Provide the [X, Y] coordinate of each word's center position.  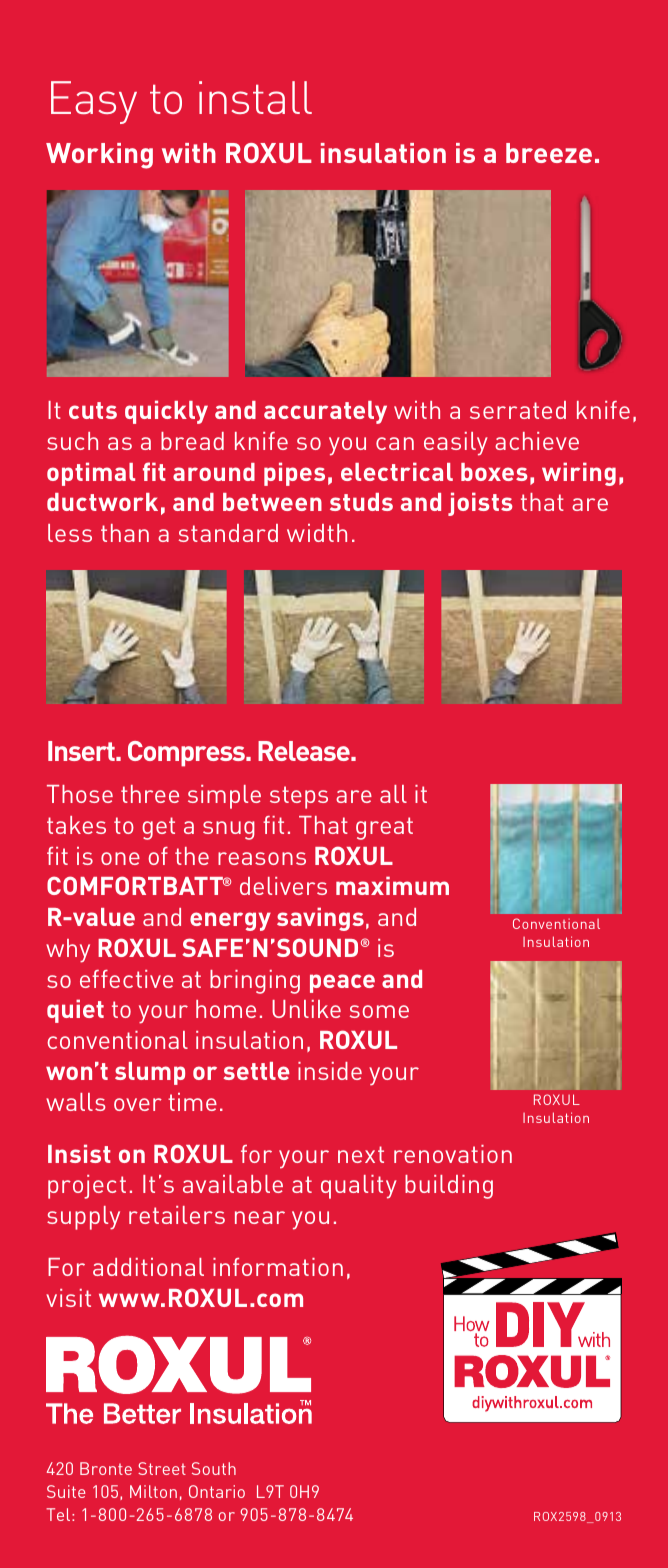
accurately [325, 412]
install [255, 97]
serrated [518, 410]
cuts [93, 410]
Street [162, 1468]
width [317, 533]
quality [359, 1187]
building [449, 1187]
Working [99, 156]
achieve [537, 441]
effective [126, 979]
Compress [188, 754]
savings [320, 919]
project [87, 1187]
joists [480, 504]
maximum [392, 885]
